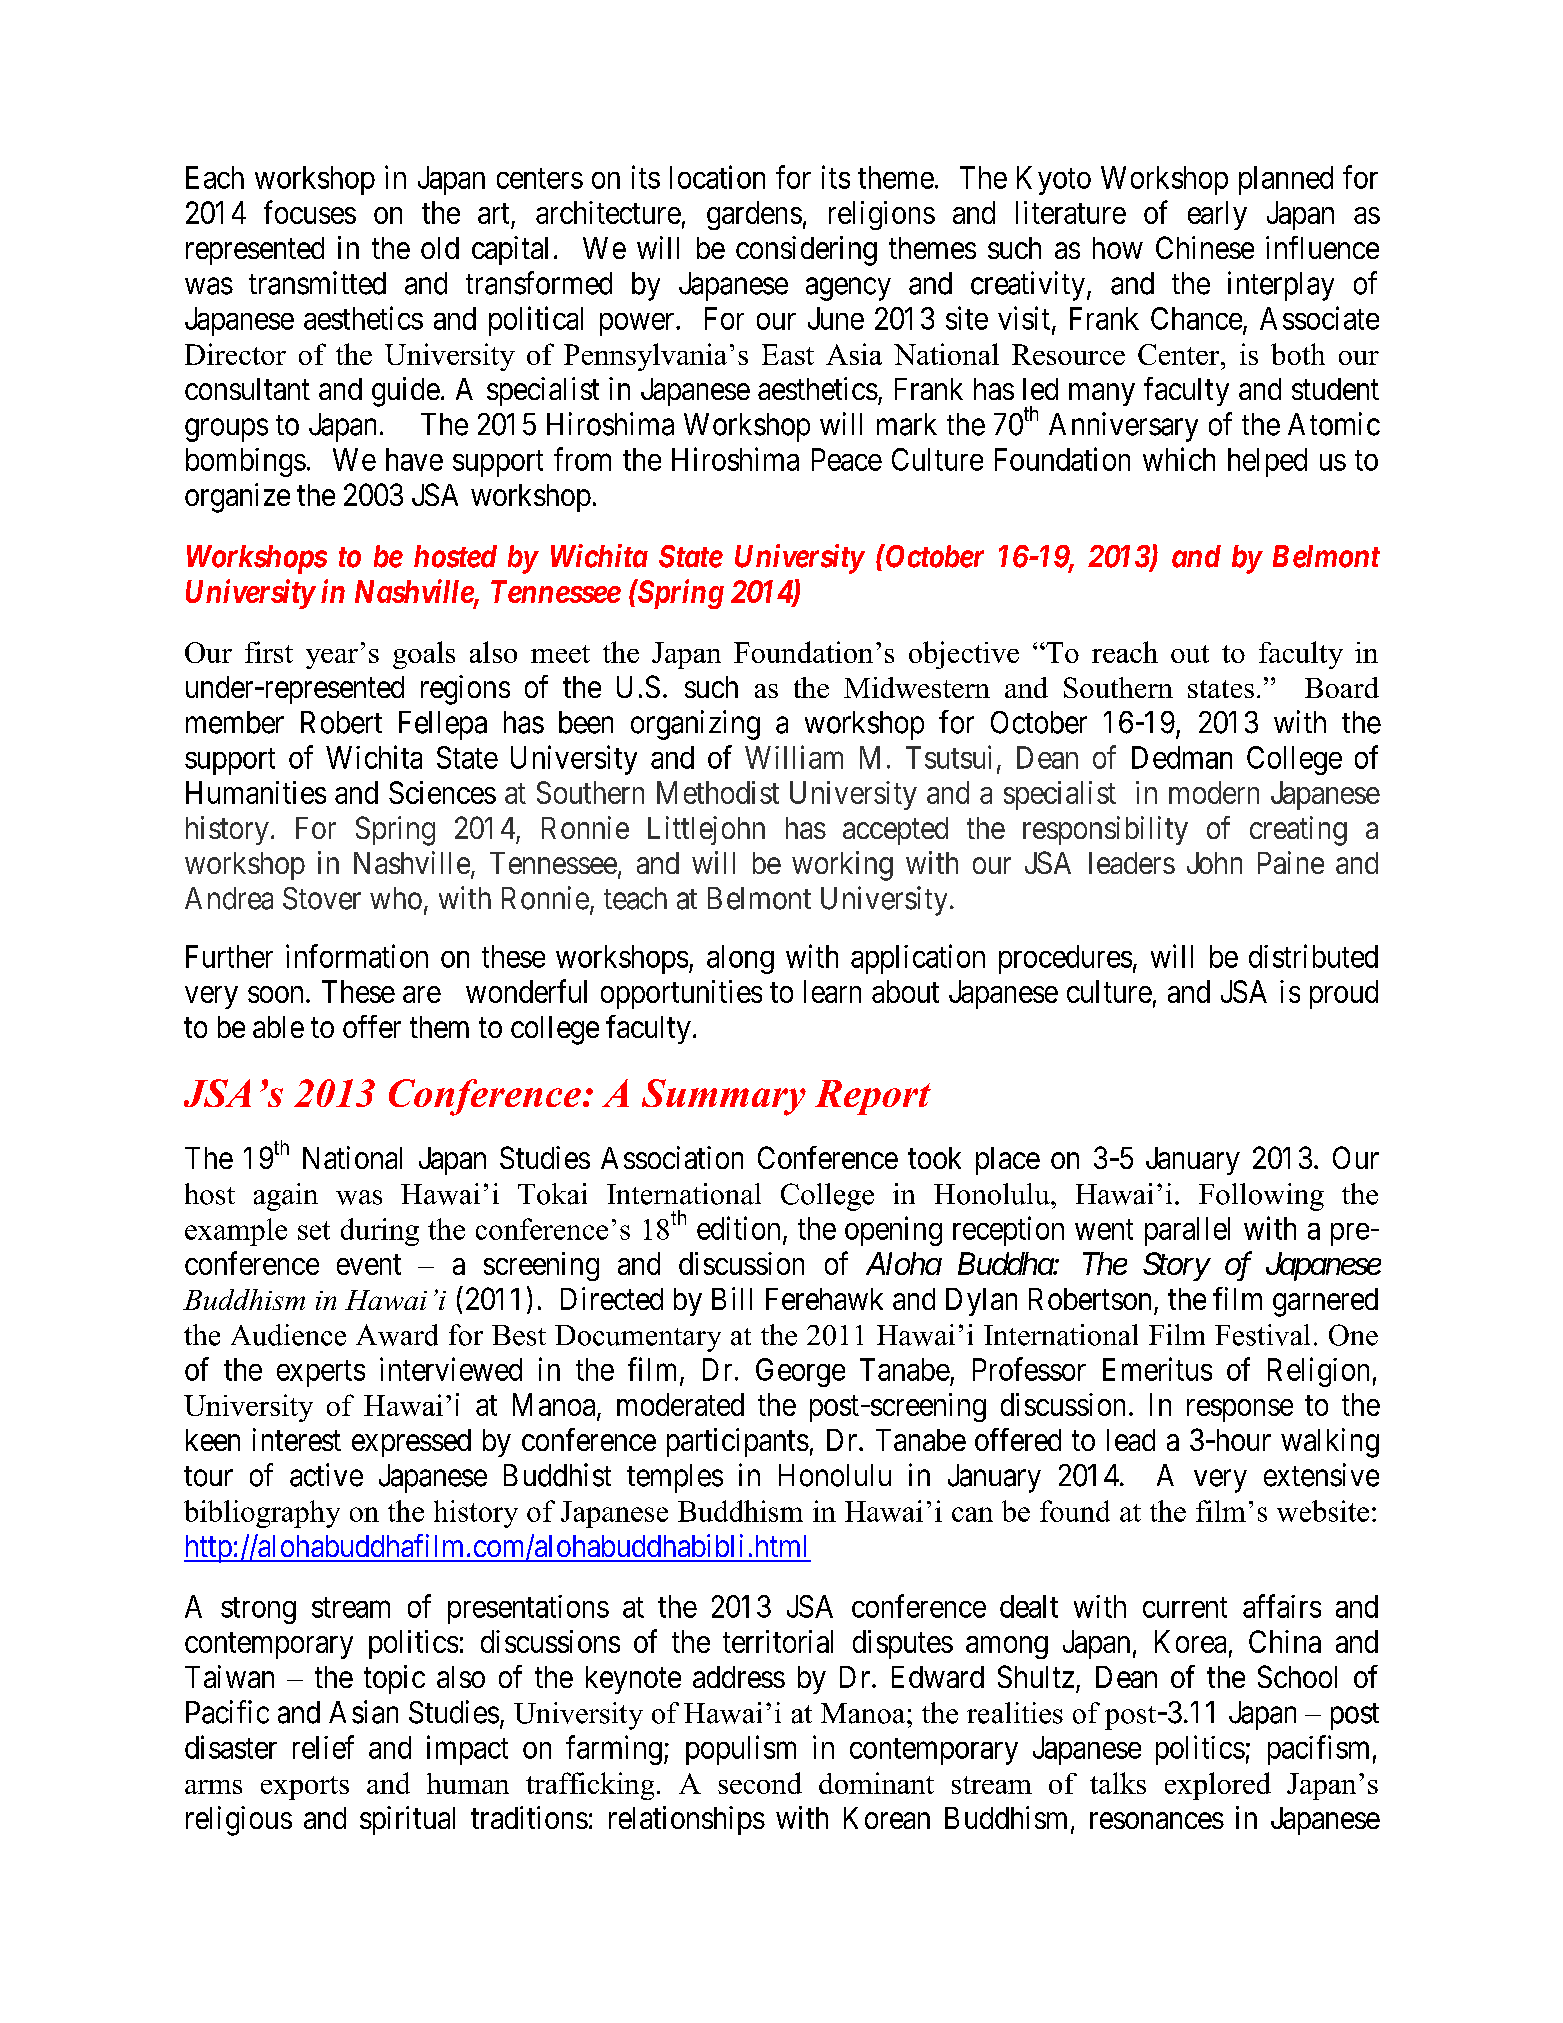 Image resolution: width=1563 pixels, height=2023 pixels. What do you see at coordinates (1217, 215) in the screenshot?
I see `early` at bounding box center [1217, 215].
